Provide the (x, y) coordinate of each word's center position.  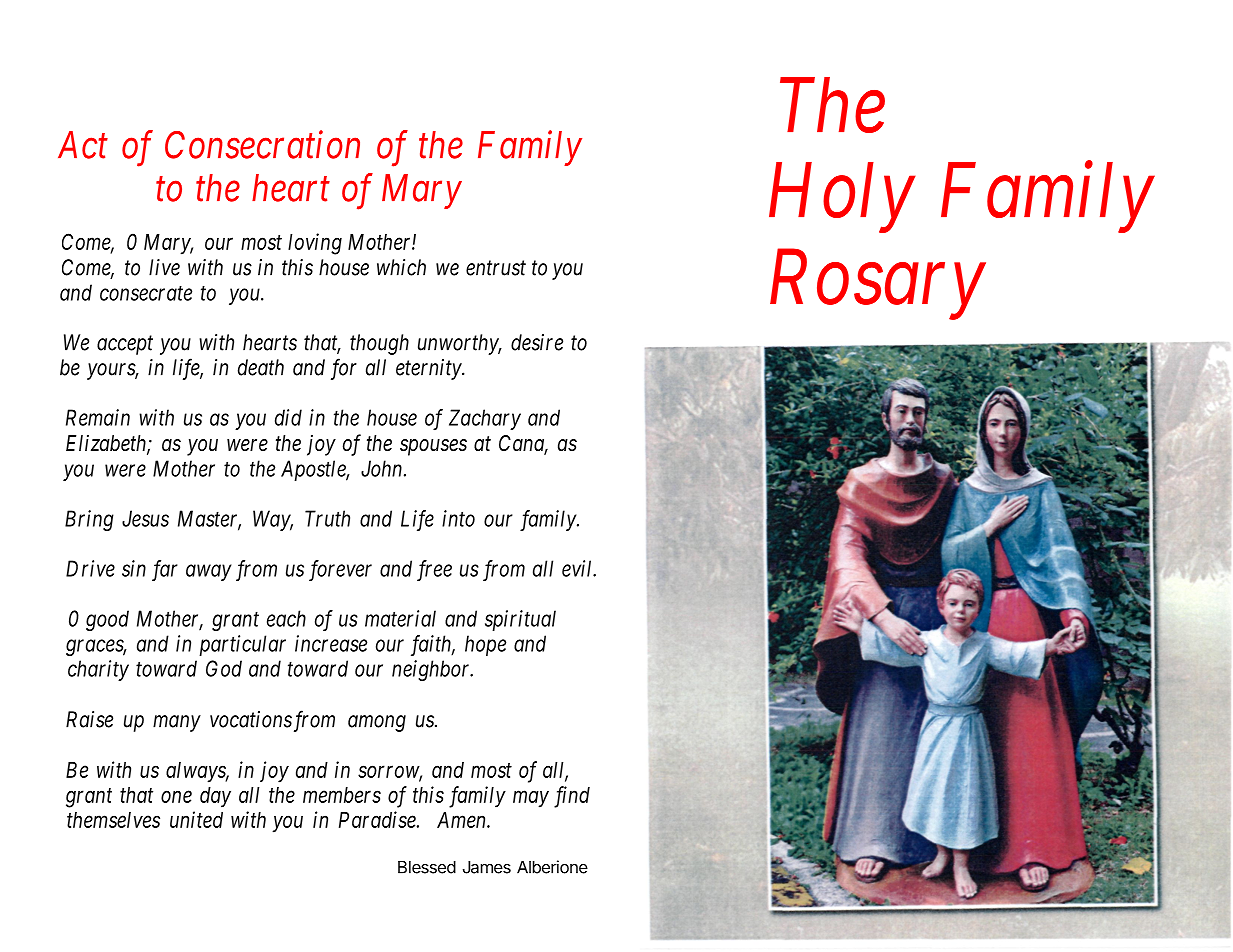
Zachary (485, 419)
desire (537, 342)
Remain (98, 417)
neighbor (432, 670)
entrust (496, 268)
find (572, 797)
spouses (433, 447)
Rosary (877, 286)
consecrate (146, 293)
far (165, 570)
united (196, 819)
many (177, 723)
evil (578, 568)
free (434, 570)
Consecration (262, 145)
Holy (841, 198)
